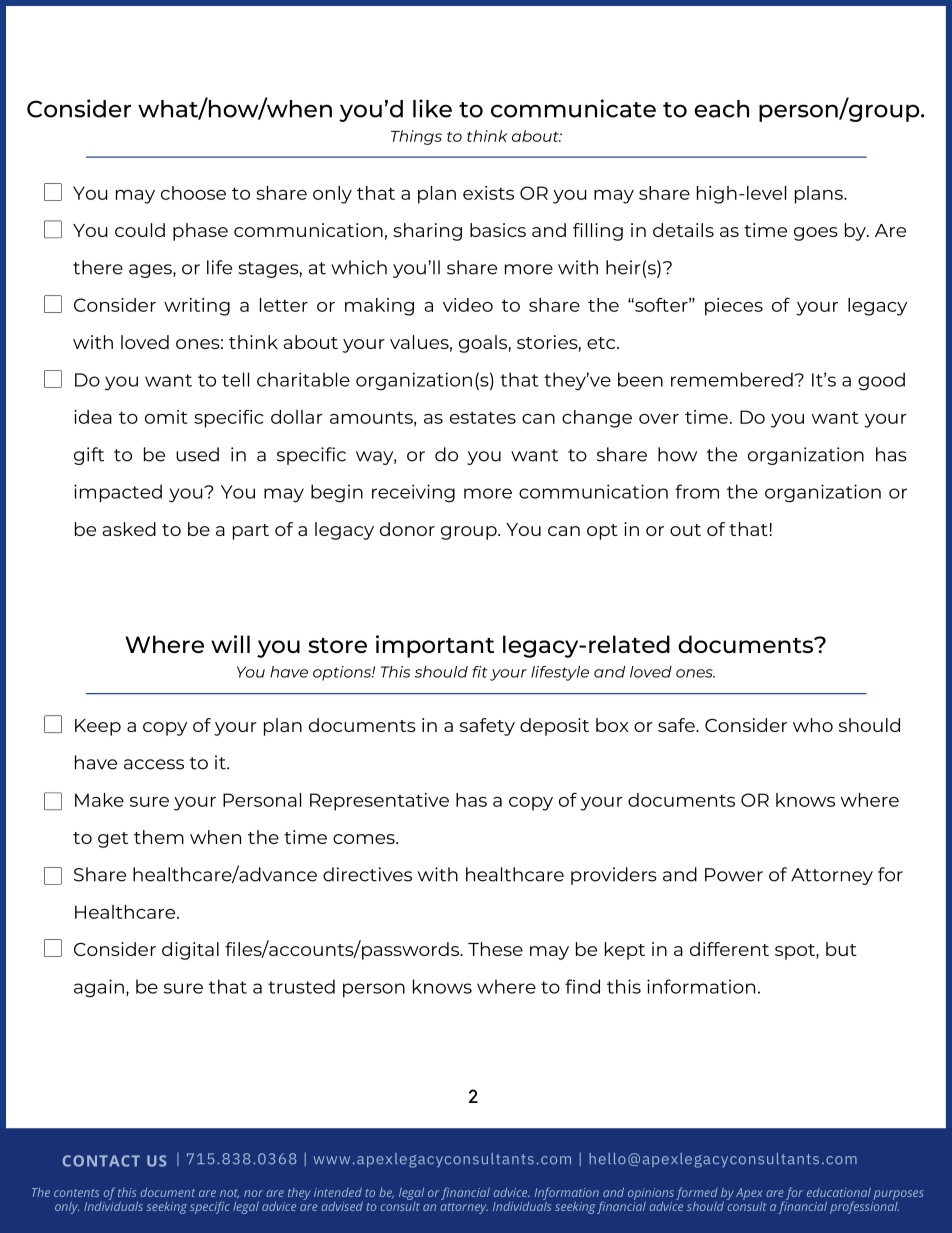  I want to click on remembered, so click(733, 379).
